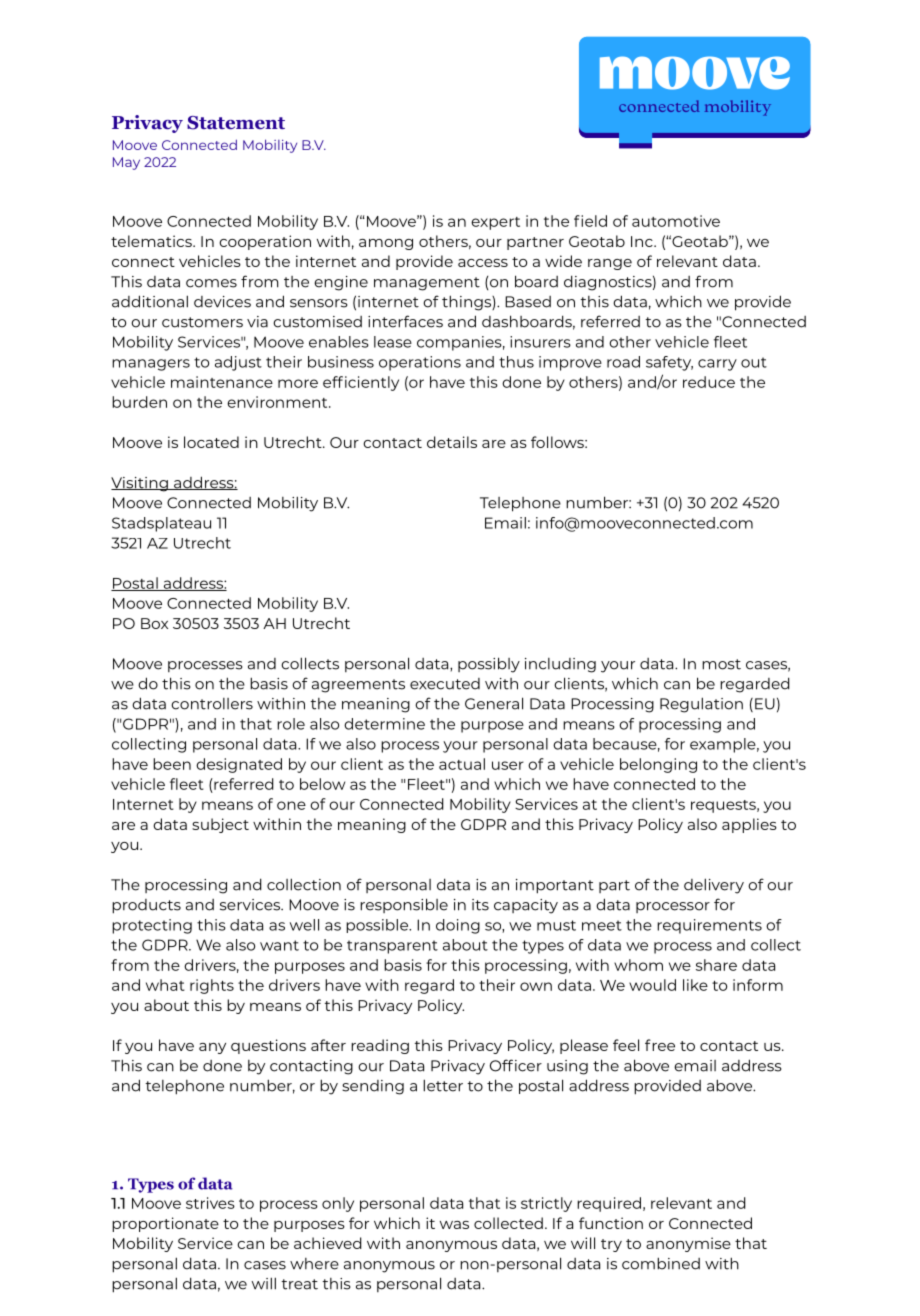  I want to click on transparent, so click(392, 947).
